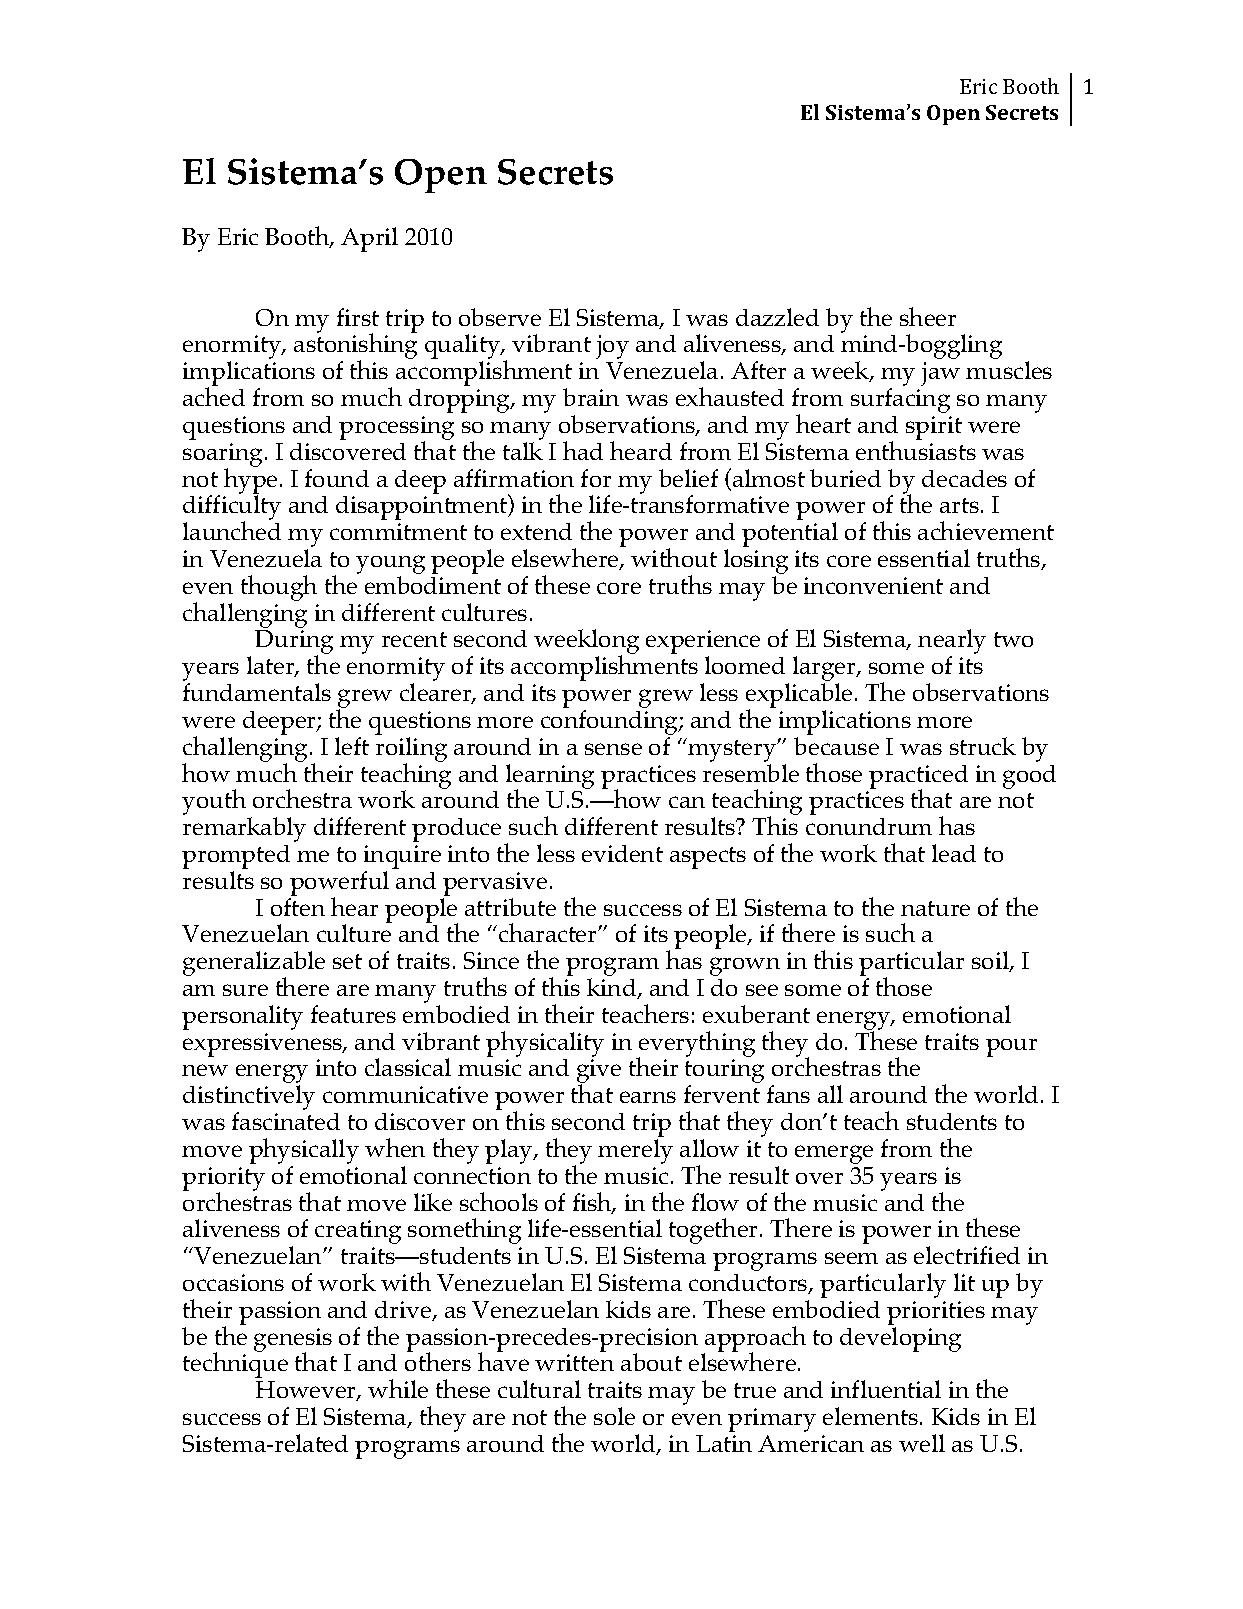 The image size is (1243, 1609). What do you see at coordinates (358, 317) in the document?
I see `first` at bounding box center [358, 317].
